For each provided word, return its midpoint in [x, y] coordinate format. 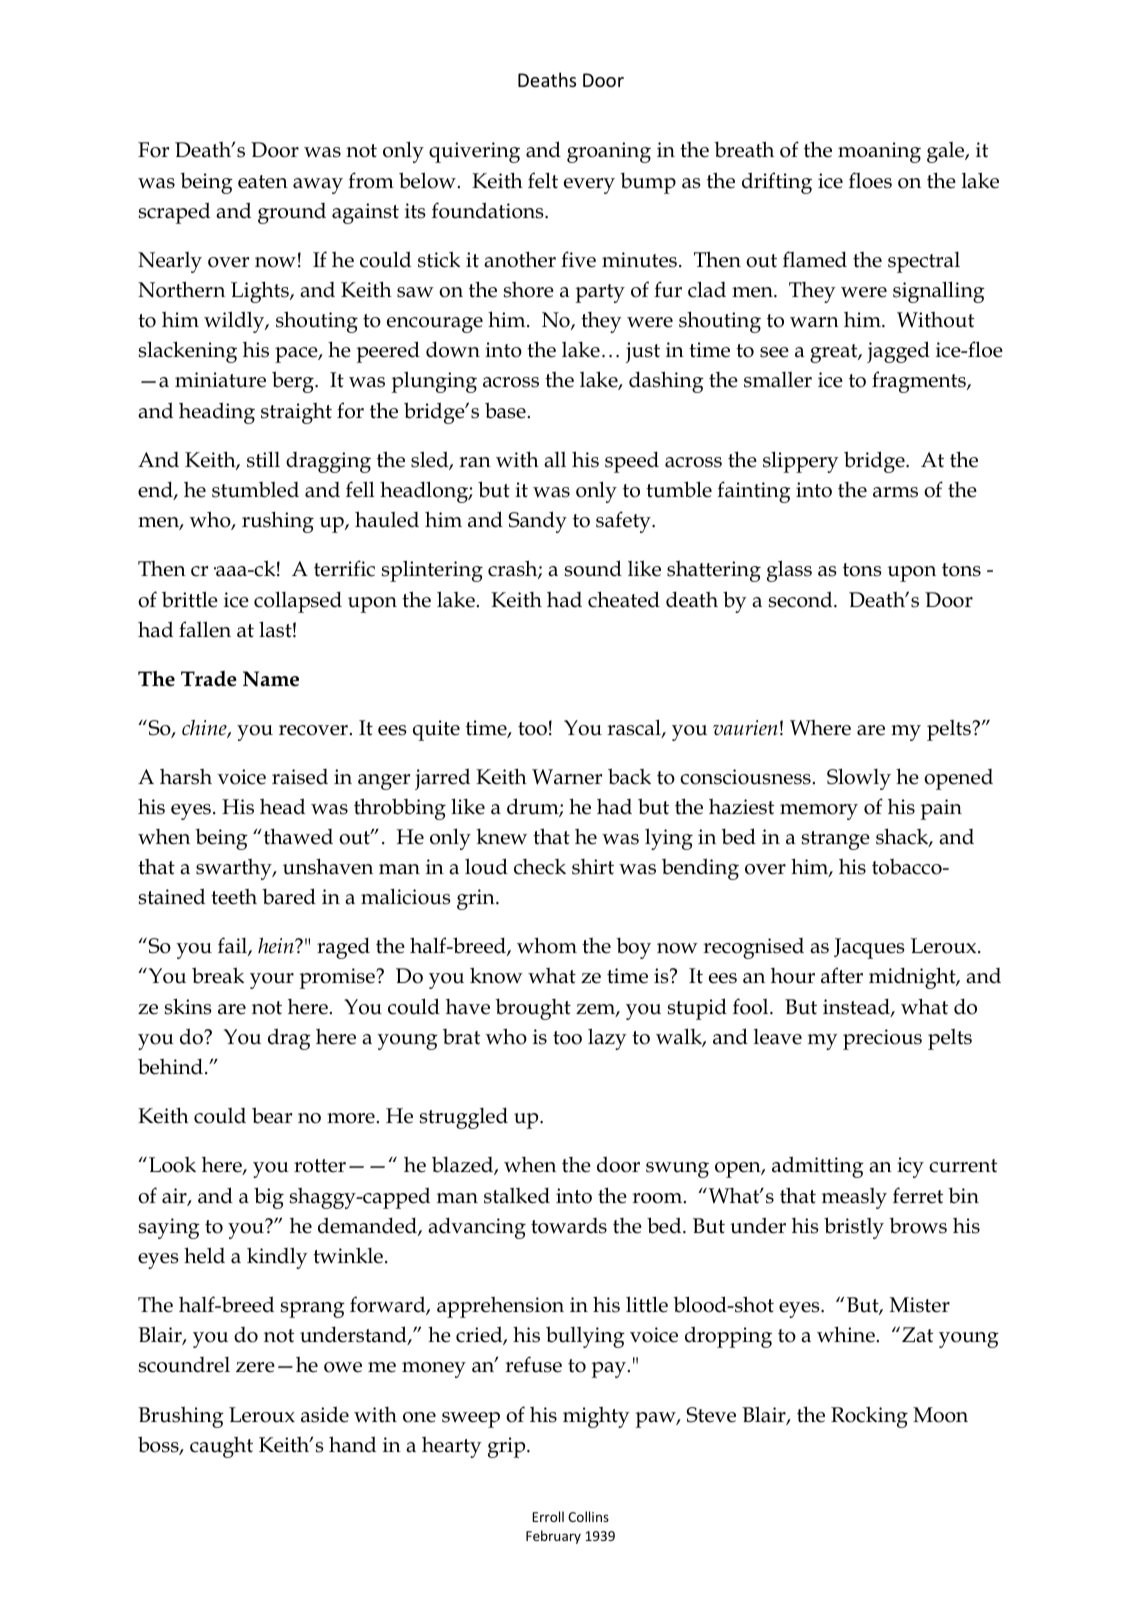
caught [221, 1447]
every [589, 186]
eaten [263, 182]
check [540, 867]
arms [895, 492]
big [269, 1198]
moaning [879, 152]
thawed [297, 836]
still [263, 459]
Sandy [538, 522]
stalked [517, 1195]
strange [836, 840]
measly [854, 1198]
